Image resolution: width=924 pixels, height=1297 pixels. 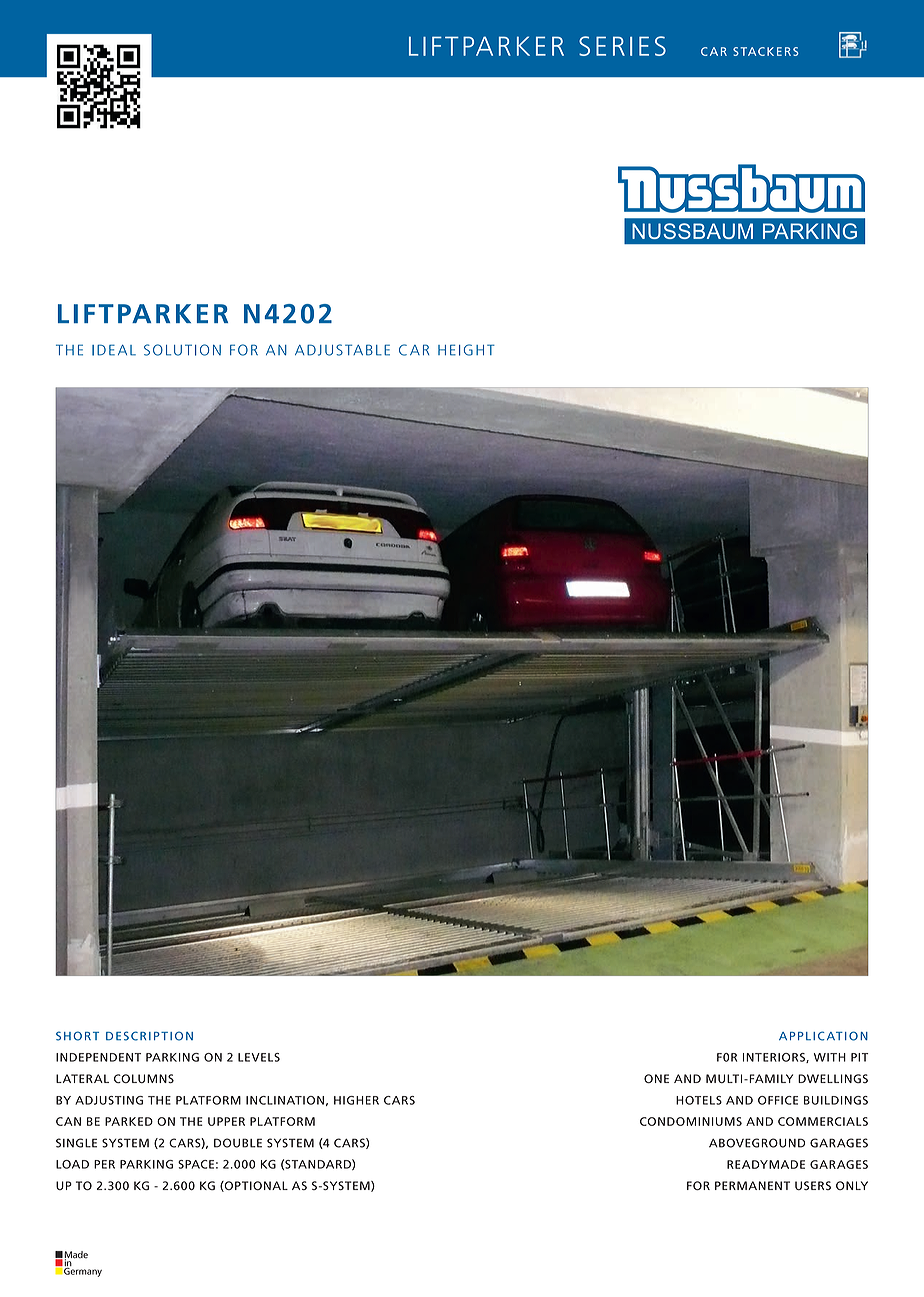 I want to click on LEVELS, so click(x=259, y=1057).
